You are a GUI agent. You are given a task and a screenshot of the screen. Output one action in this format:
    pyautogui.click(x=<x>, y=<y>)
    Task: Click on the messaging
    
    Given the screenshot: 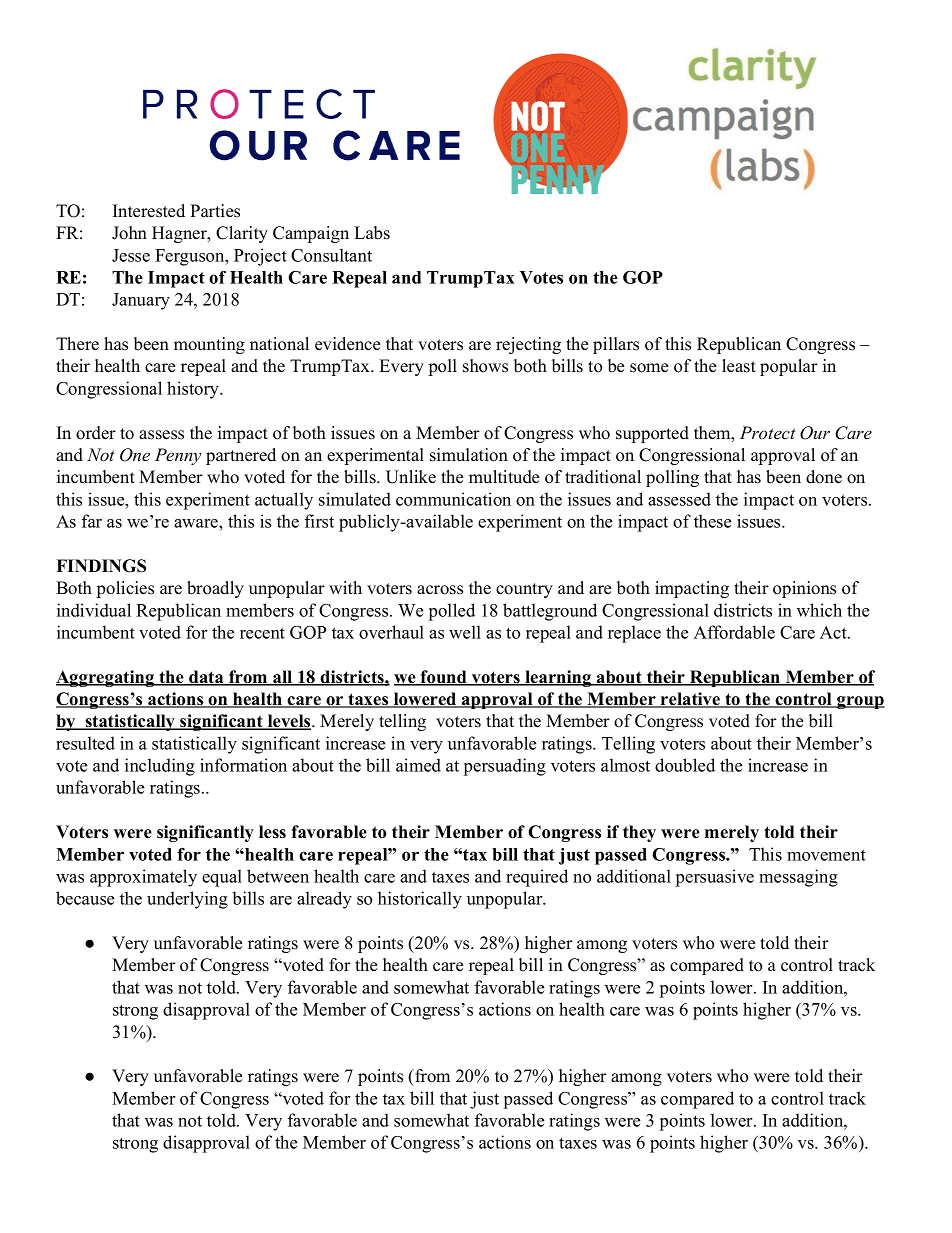 What is the action you would take?
    pyautogui.click(x=798, y=878)
